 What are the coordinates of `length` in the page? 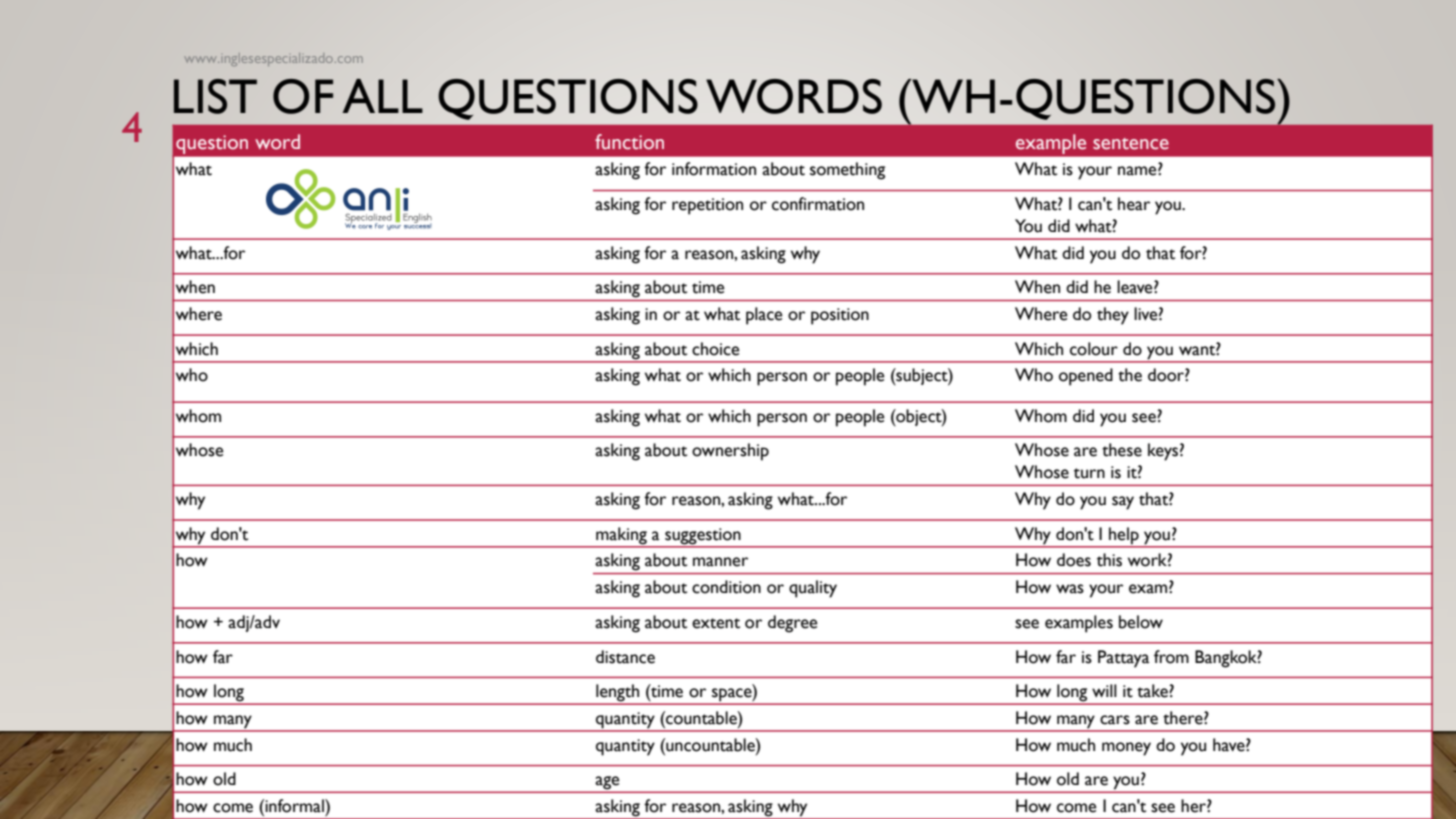 It's located at (618, 694).
